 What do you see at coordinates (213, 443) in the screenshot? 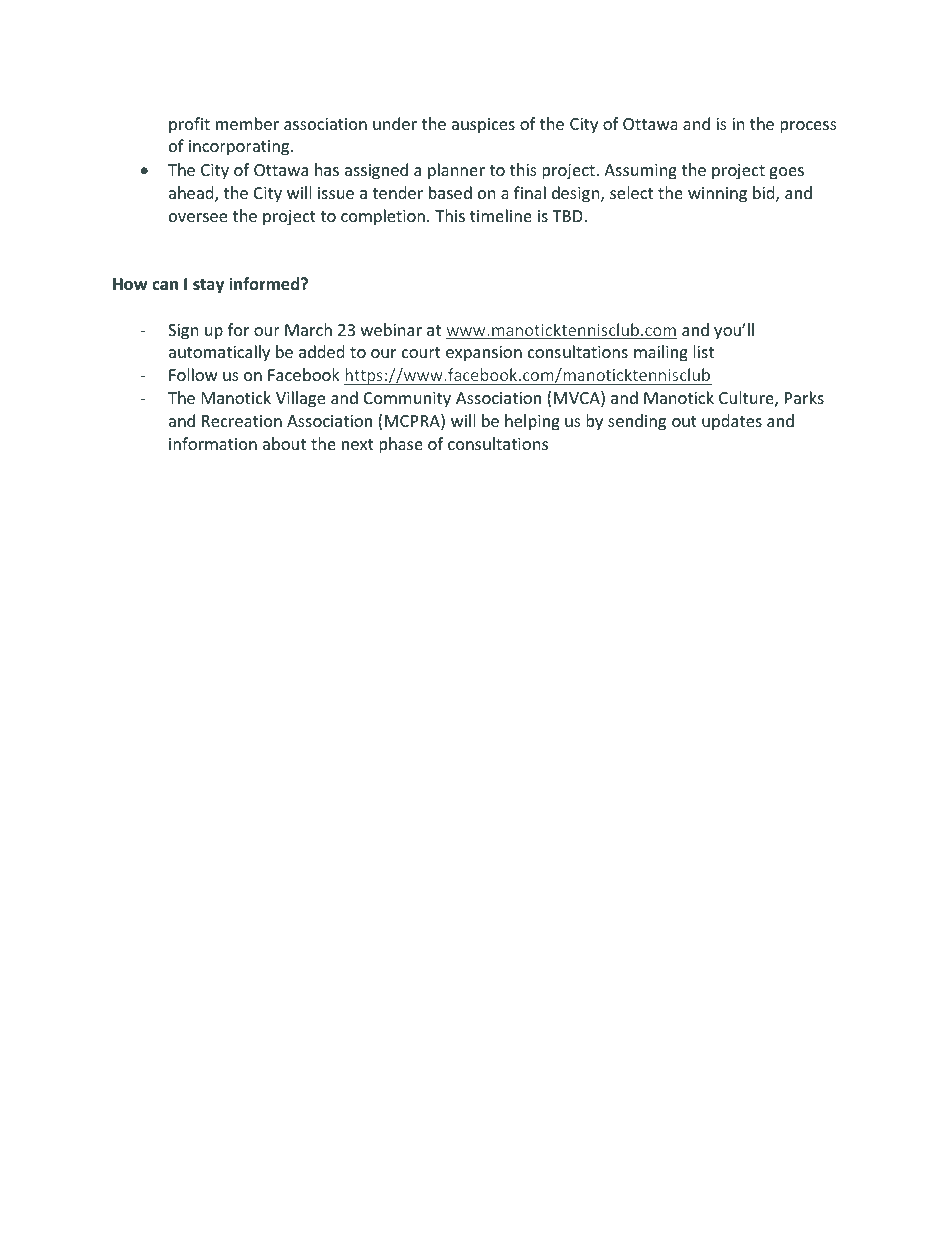
I see `information` at bounding box center [213, 443].
